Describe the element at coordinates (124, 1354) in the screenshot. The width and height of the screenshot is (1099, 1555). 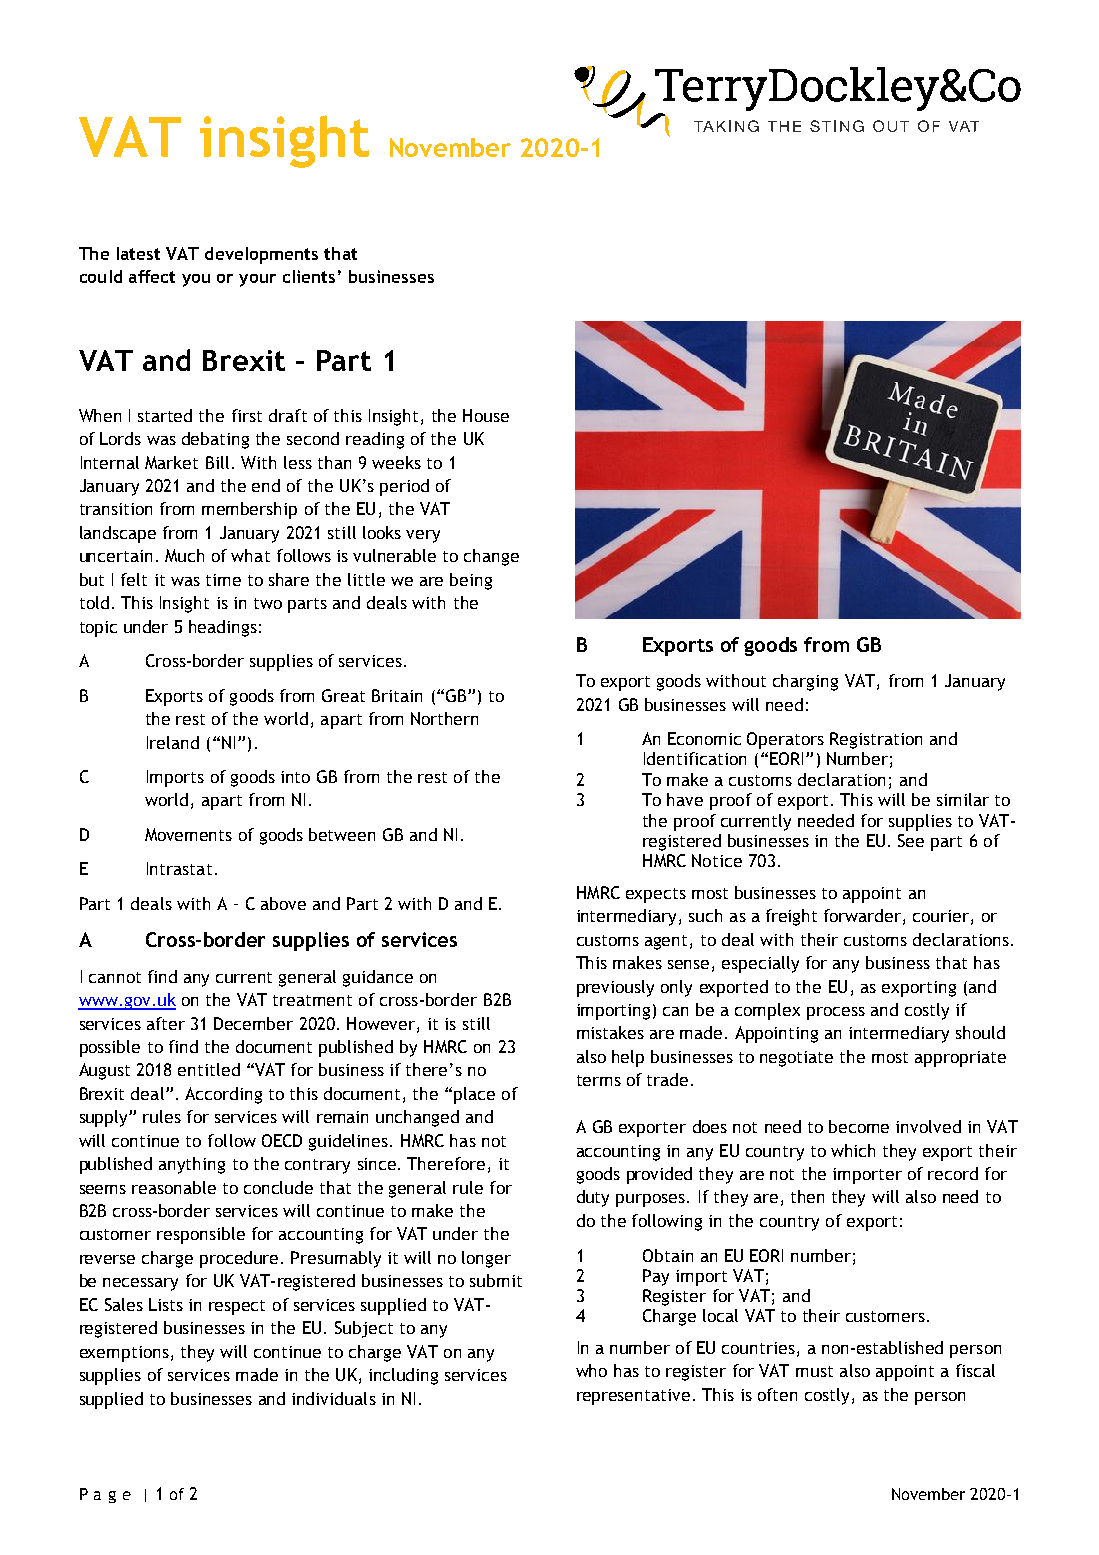
I see `exemptions` at that location.
